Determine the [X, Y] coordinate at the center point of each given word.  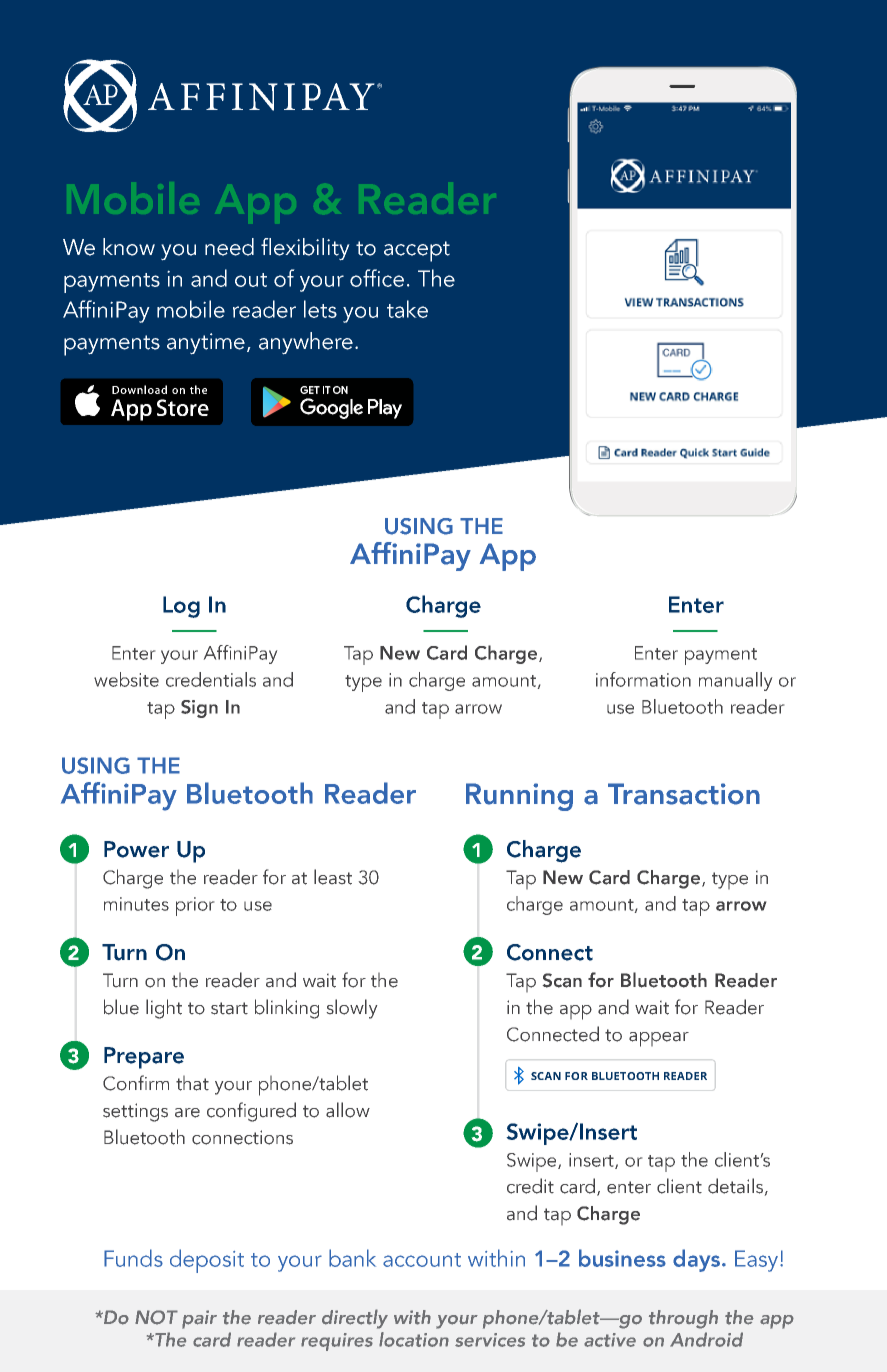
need [229, 247]
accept [417, 251]
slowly [352, 1009]
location [414, 1339]
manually [735, 681]
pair [199, 1319]
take [407, 309]
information [643, 679]
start [229, 1008]
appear [659, 1039]
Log [181, 607]
